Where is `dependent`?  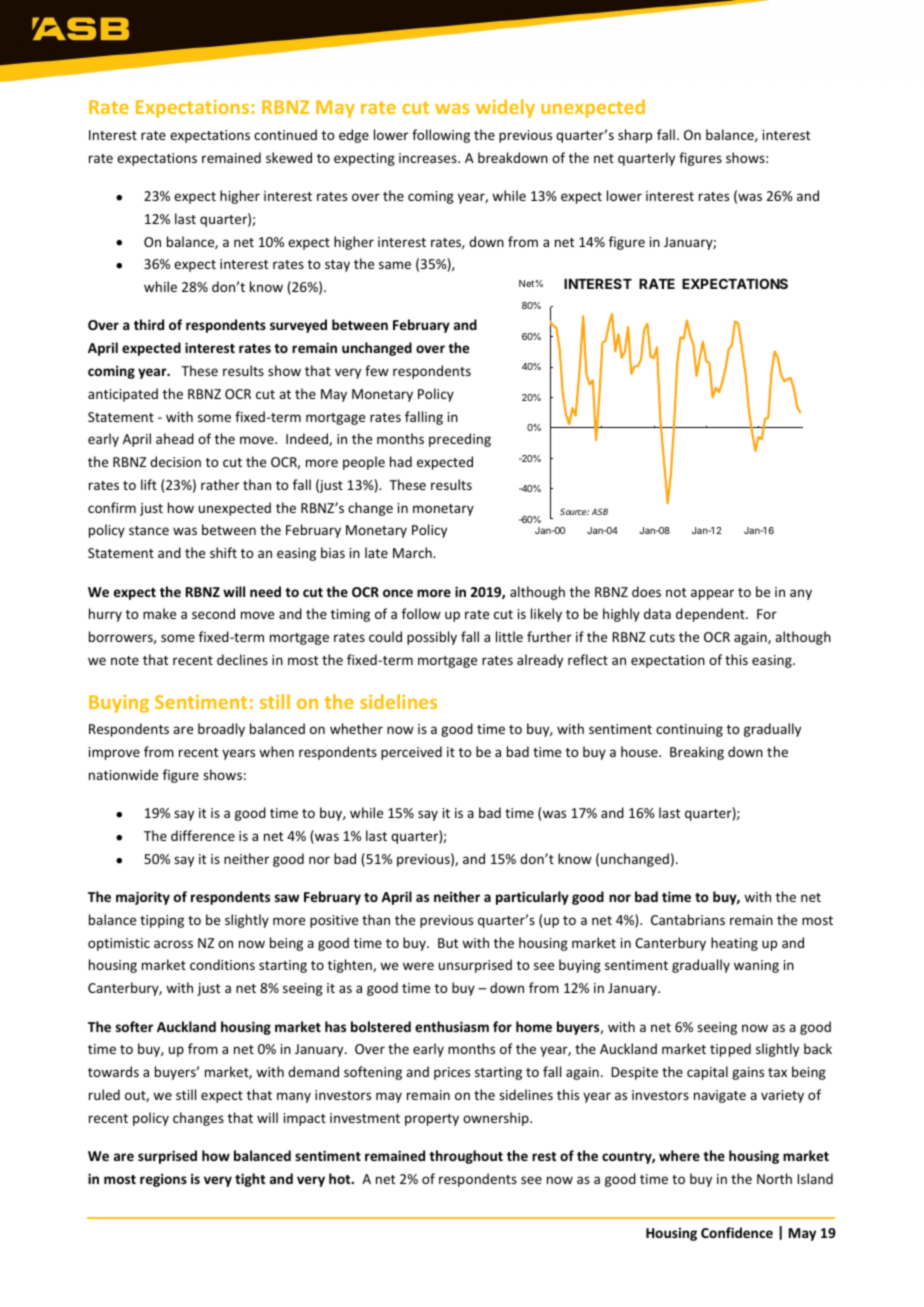
dependent is located at coordinates (711, 615).
